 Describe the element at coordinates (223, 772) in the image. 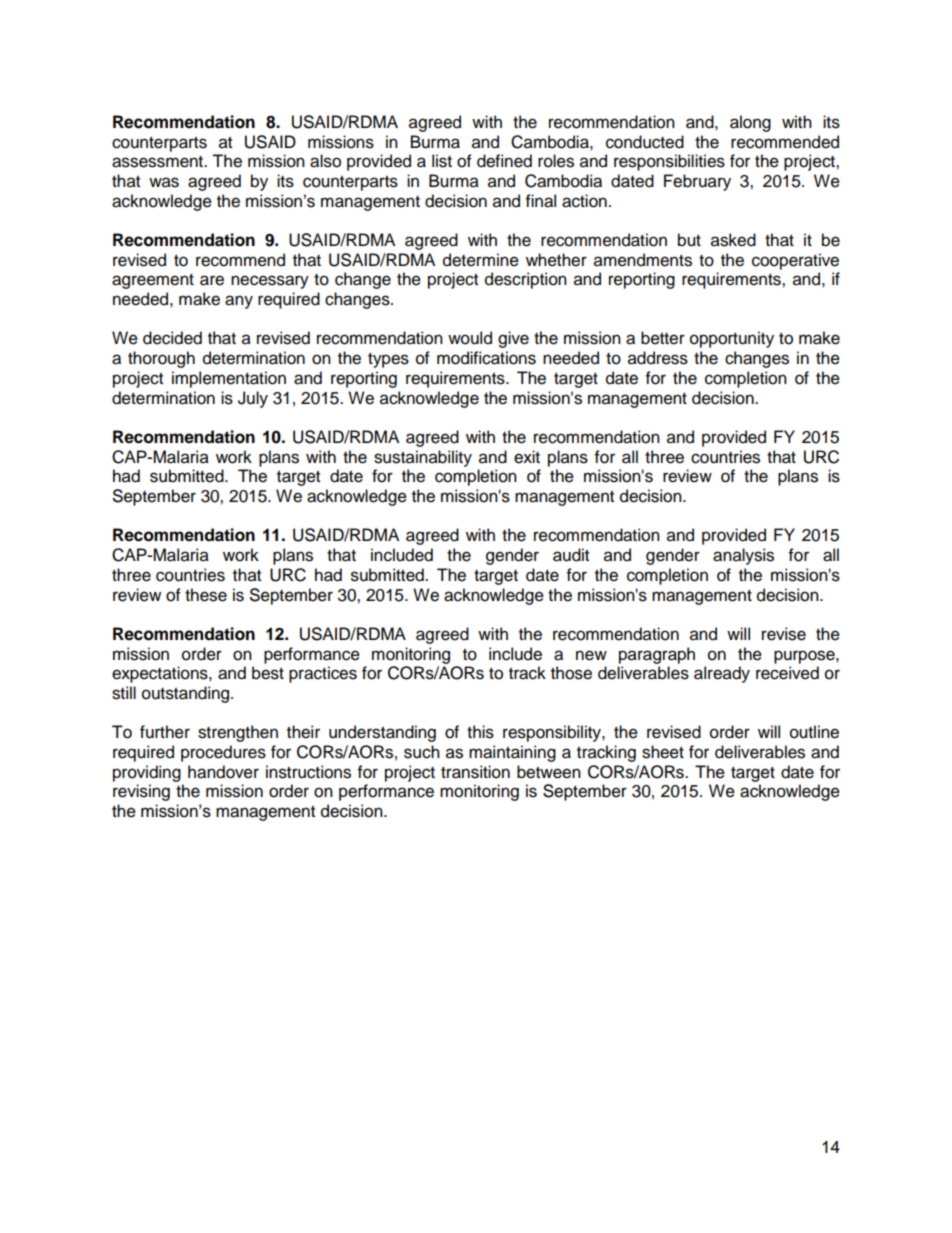

I see `handover` at that location.
